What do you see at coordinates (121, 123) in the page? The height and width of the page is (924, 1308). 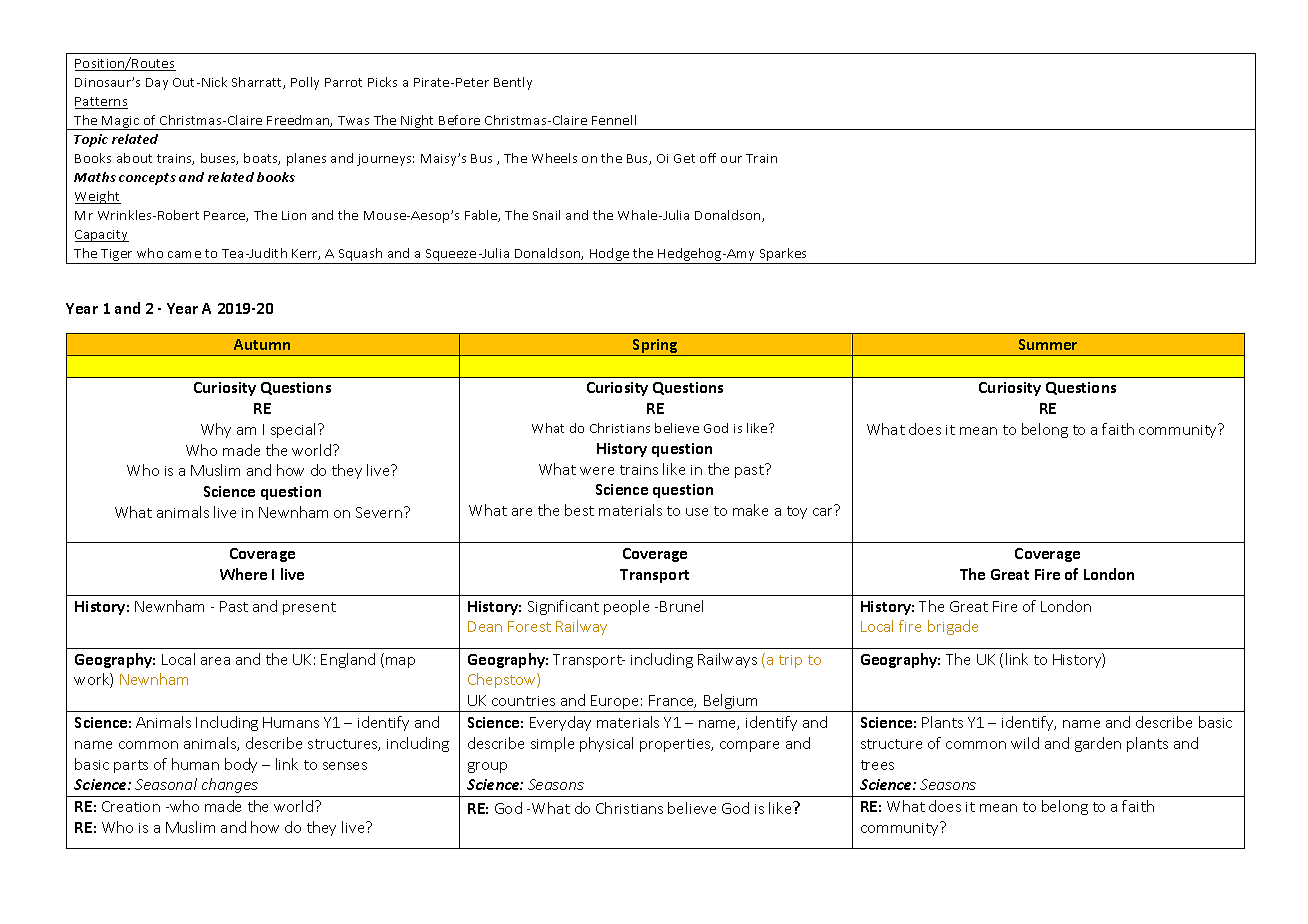 I see `Magic` at bounding box center [121, 123].
